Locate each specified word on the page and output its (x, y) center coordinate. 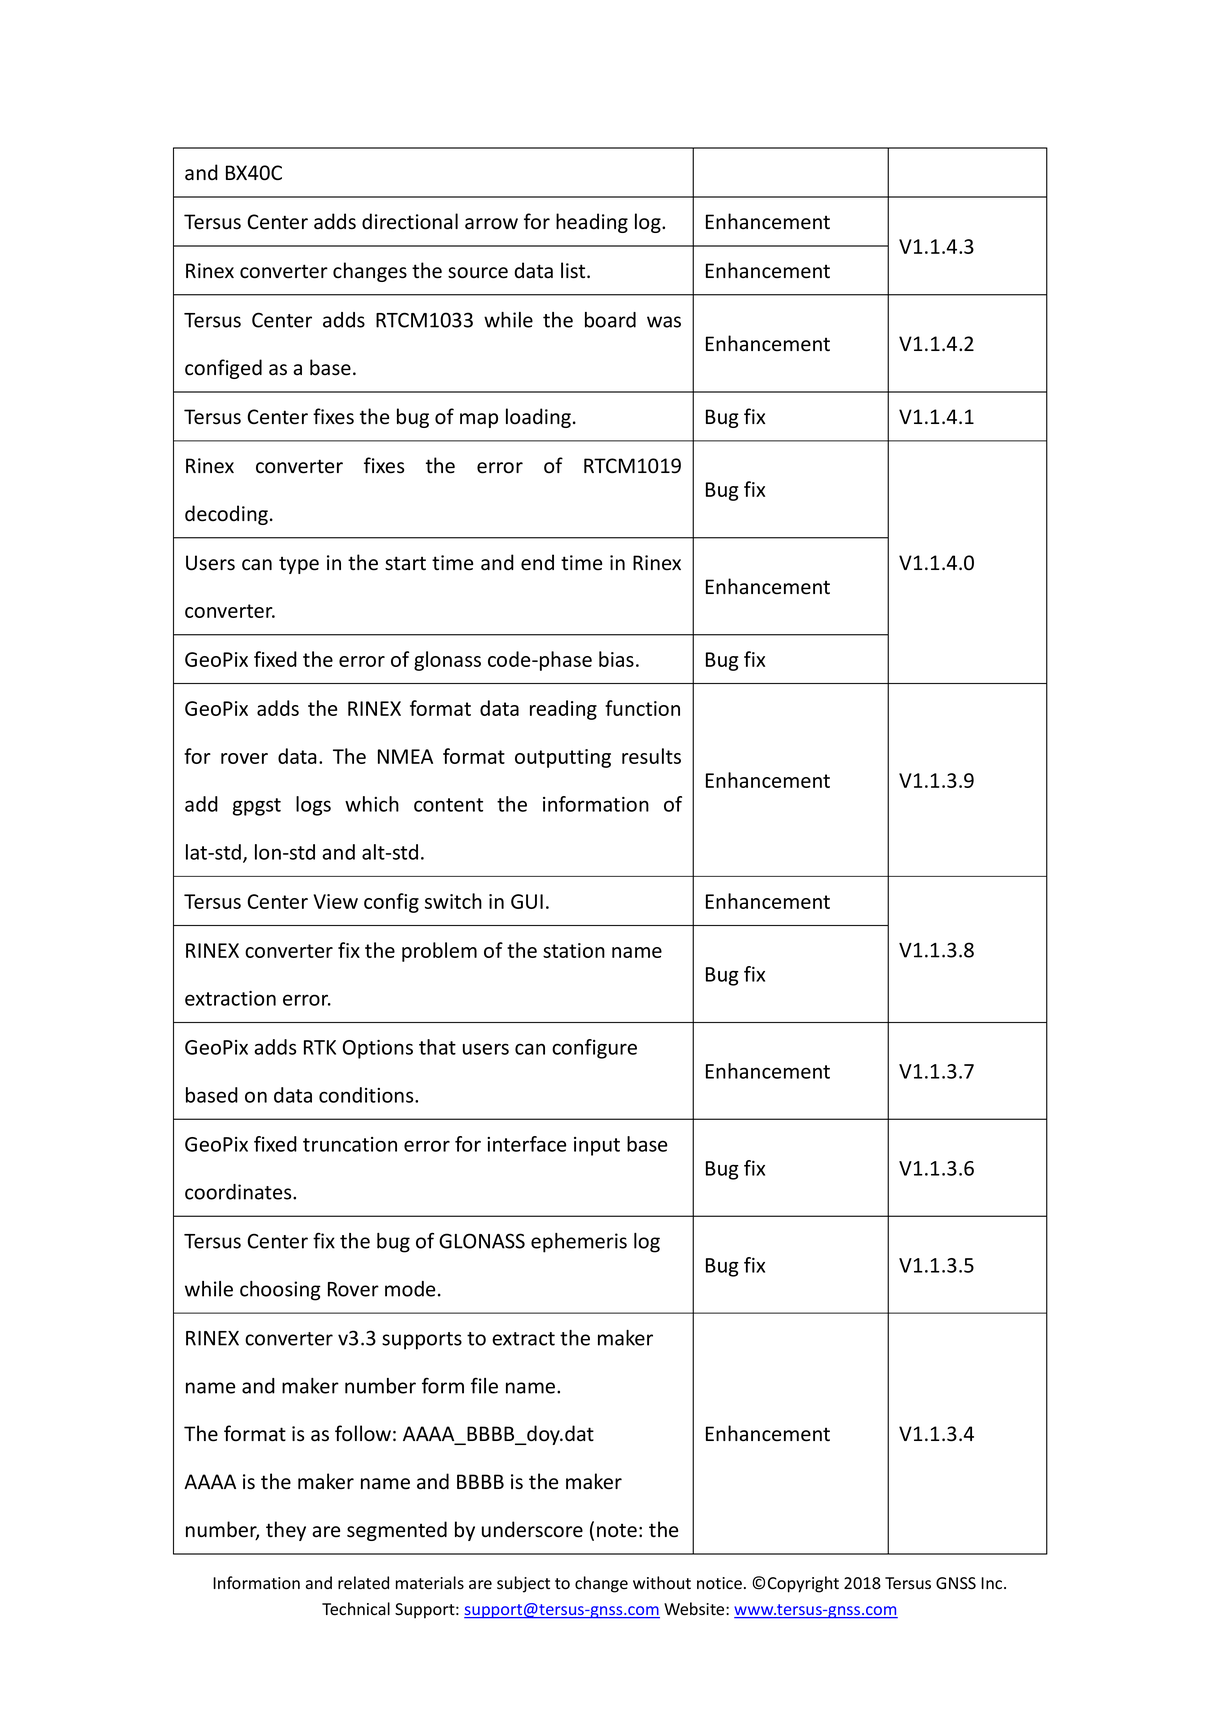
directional (410, 221)
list (574, 270)
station (574, 950)
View (335, 901)
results (651, 756)
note (617, 1531)
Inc (993, 1583)
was (664, 322)
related (363, 1583)
